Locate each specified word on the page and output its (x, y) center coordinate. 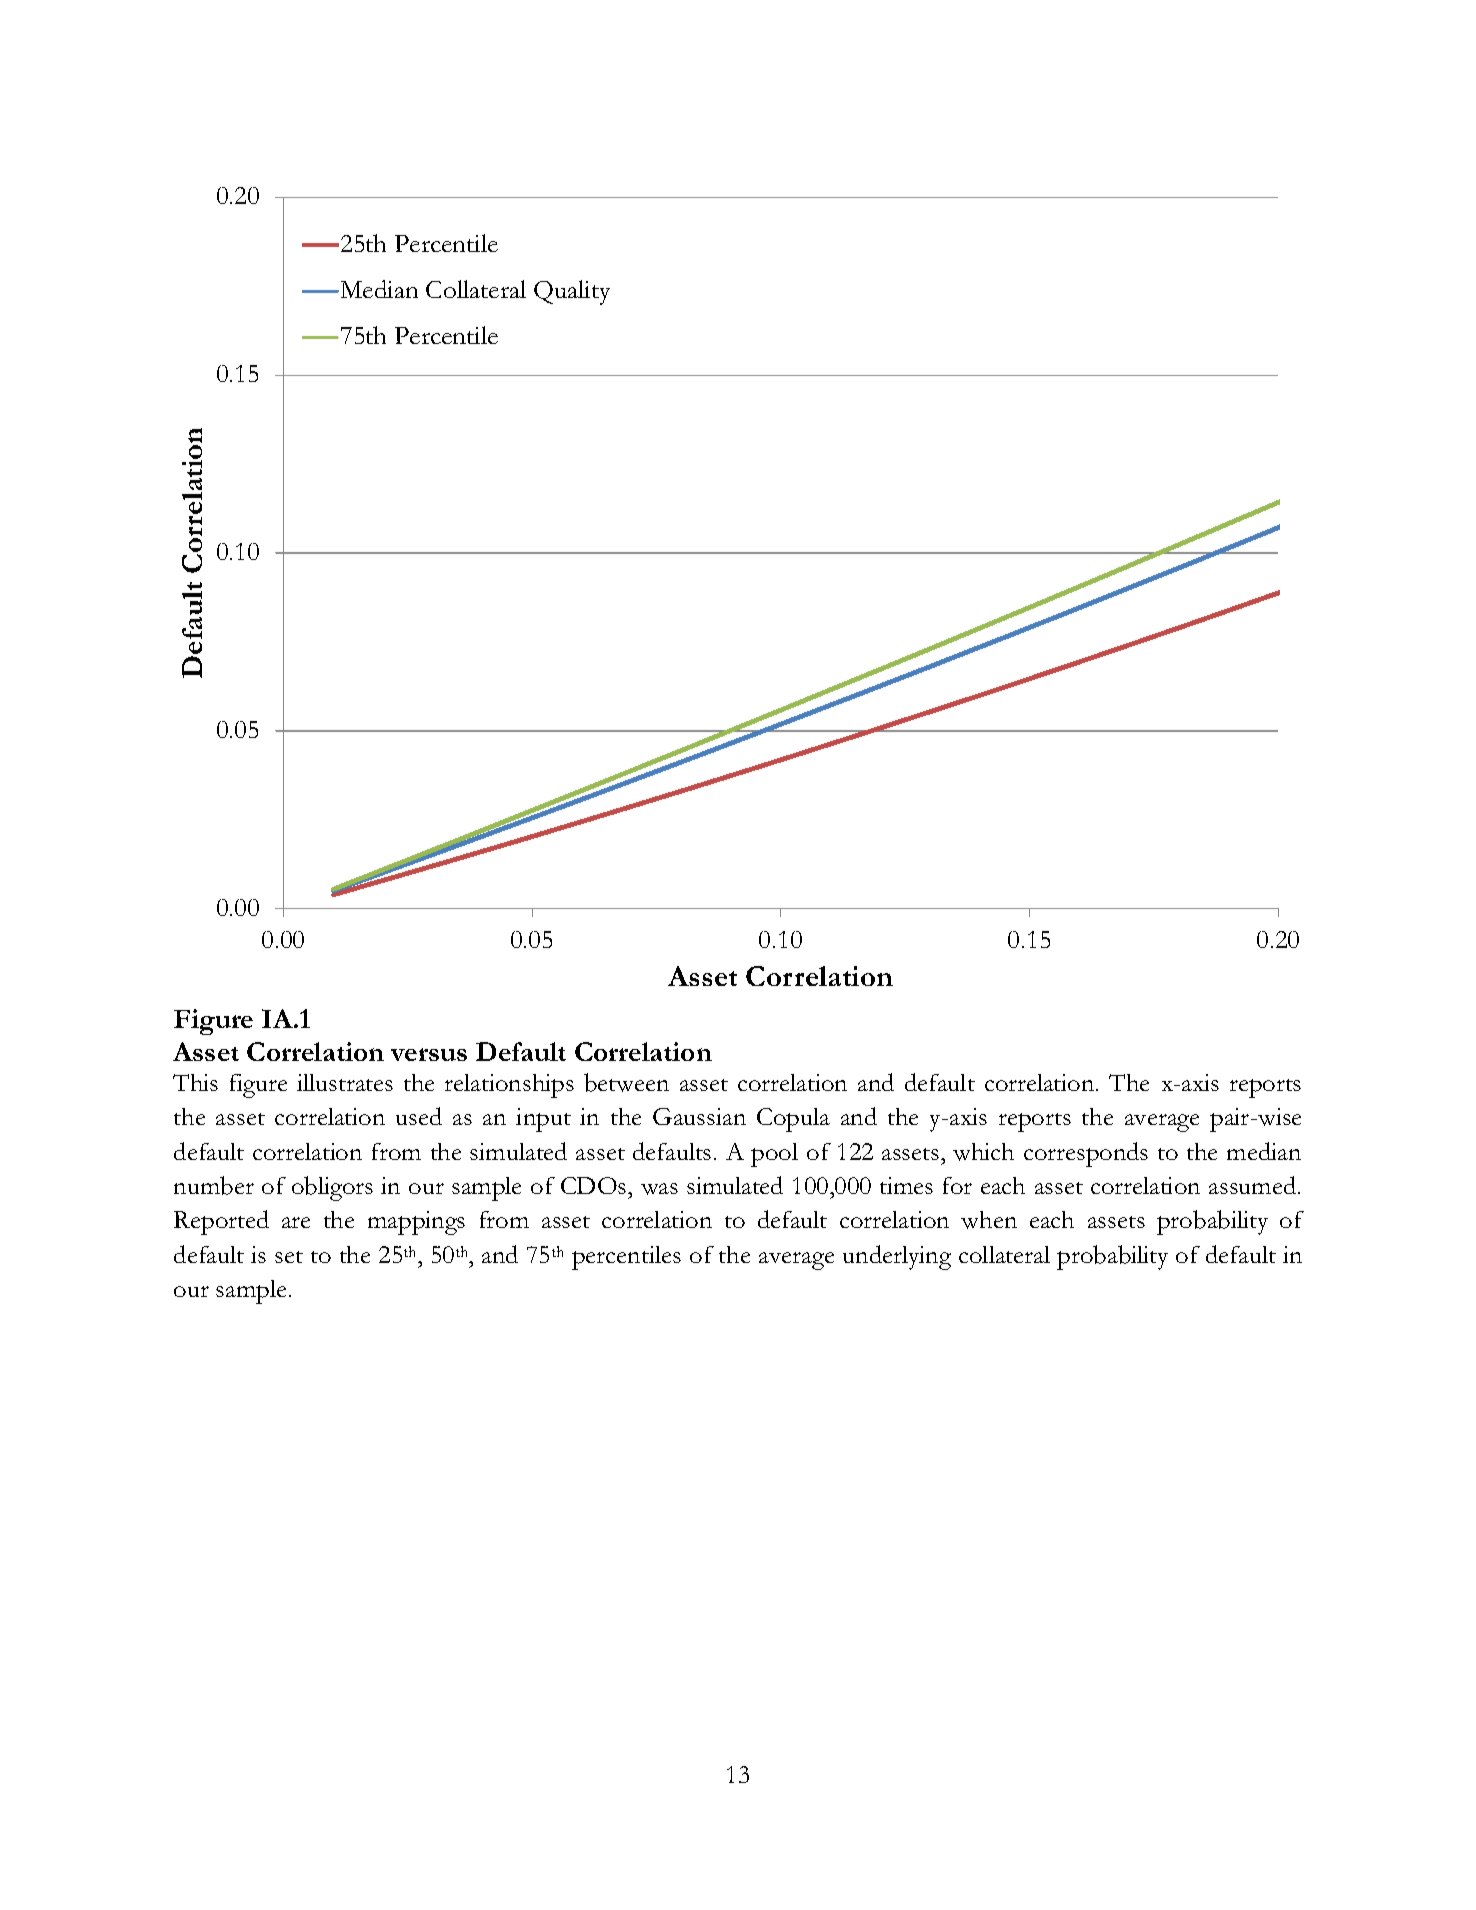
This (195, 1082)
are (296, 1222)
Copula (793, 1120)
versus (429, 1054)
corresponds (1086, 1154)
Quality (572, 292)
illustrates (345, 1082)
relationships (509, 1086)
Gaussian (699, 1116)
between (626, 1082)
